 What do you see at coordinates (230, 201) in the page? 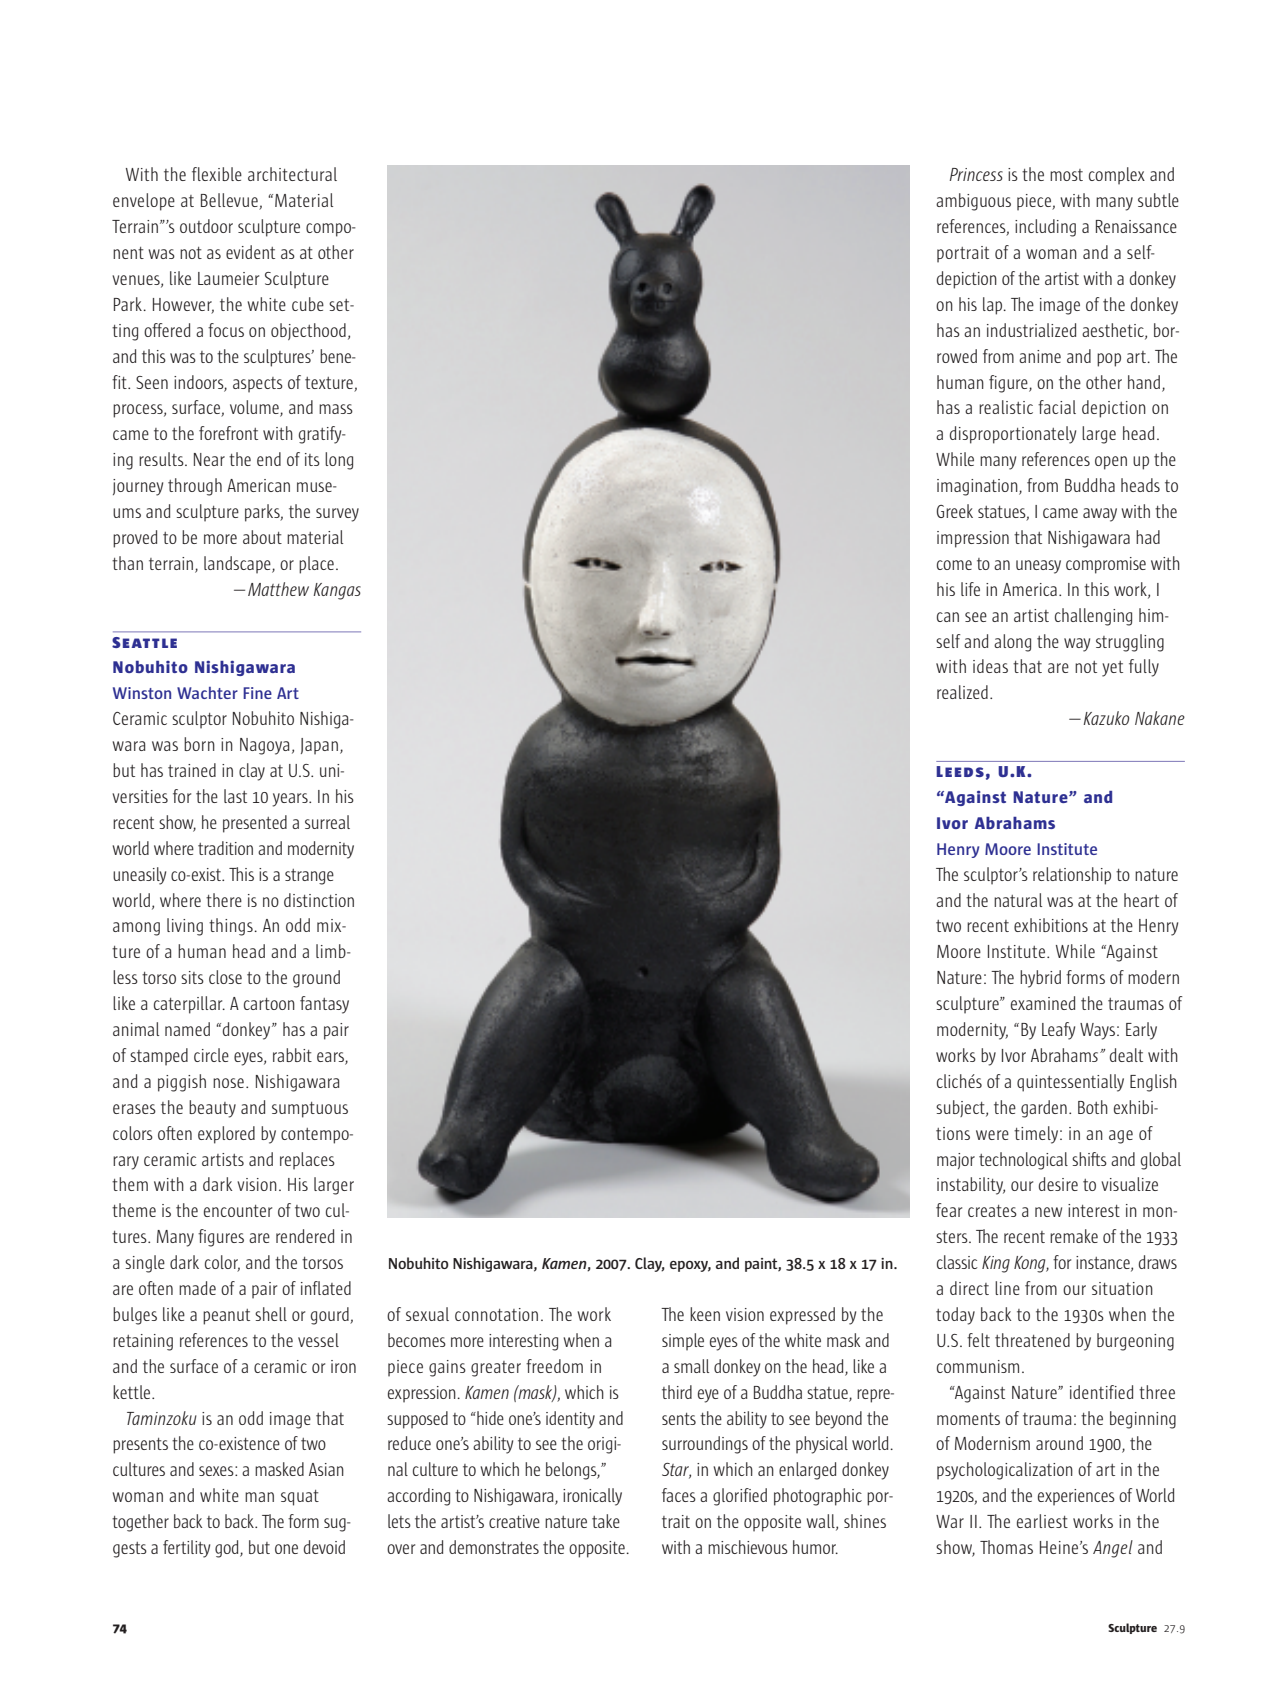
I see `Bellevue` at bounding box center [230, 201].
